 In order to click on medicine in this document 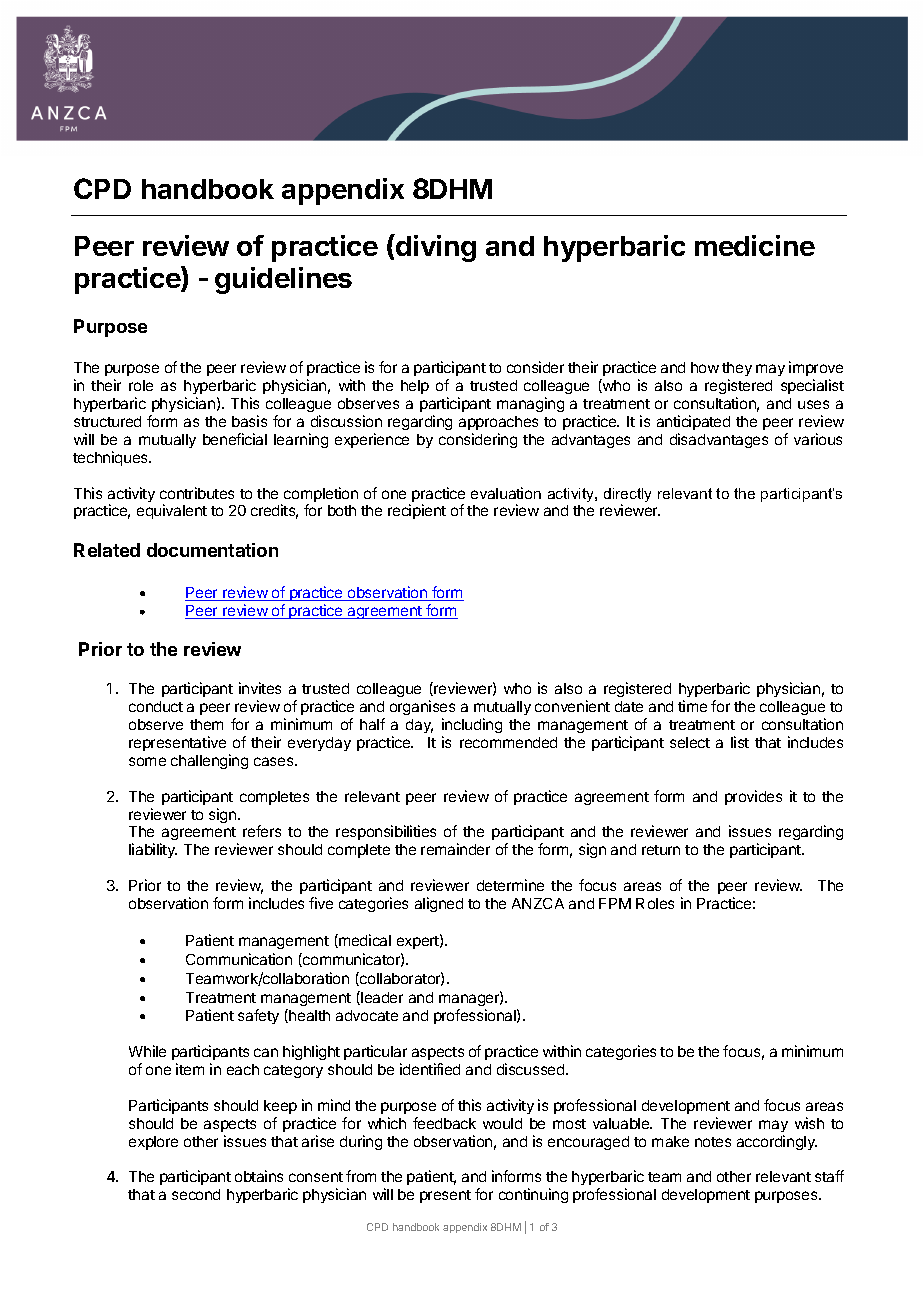, I will do `click(755, 245)`.
